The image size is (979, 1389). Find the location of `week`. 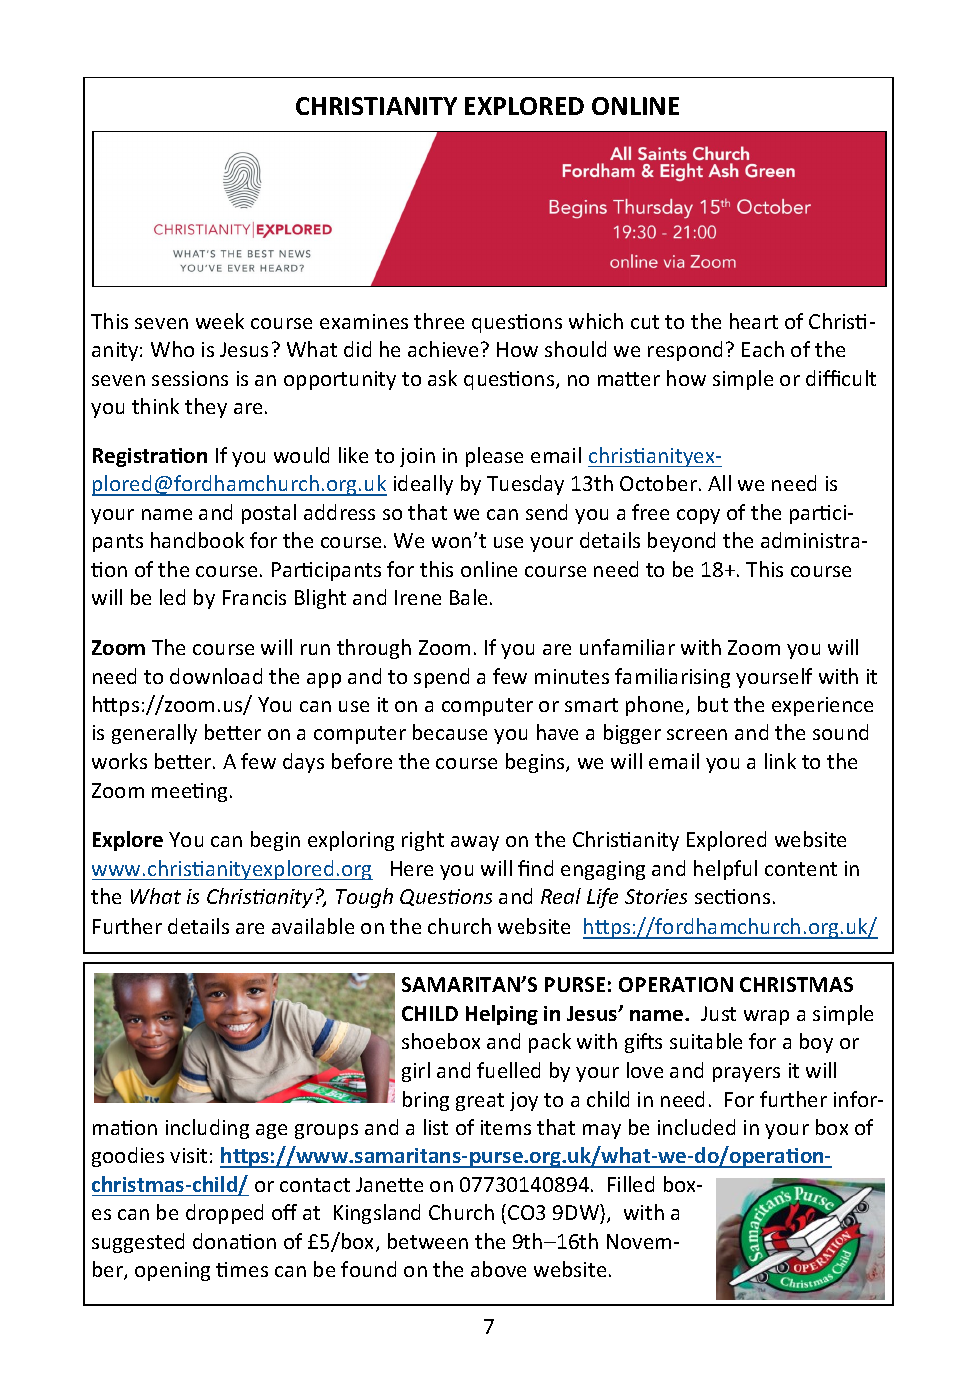

week is located at coordinates (220, 321).
